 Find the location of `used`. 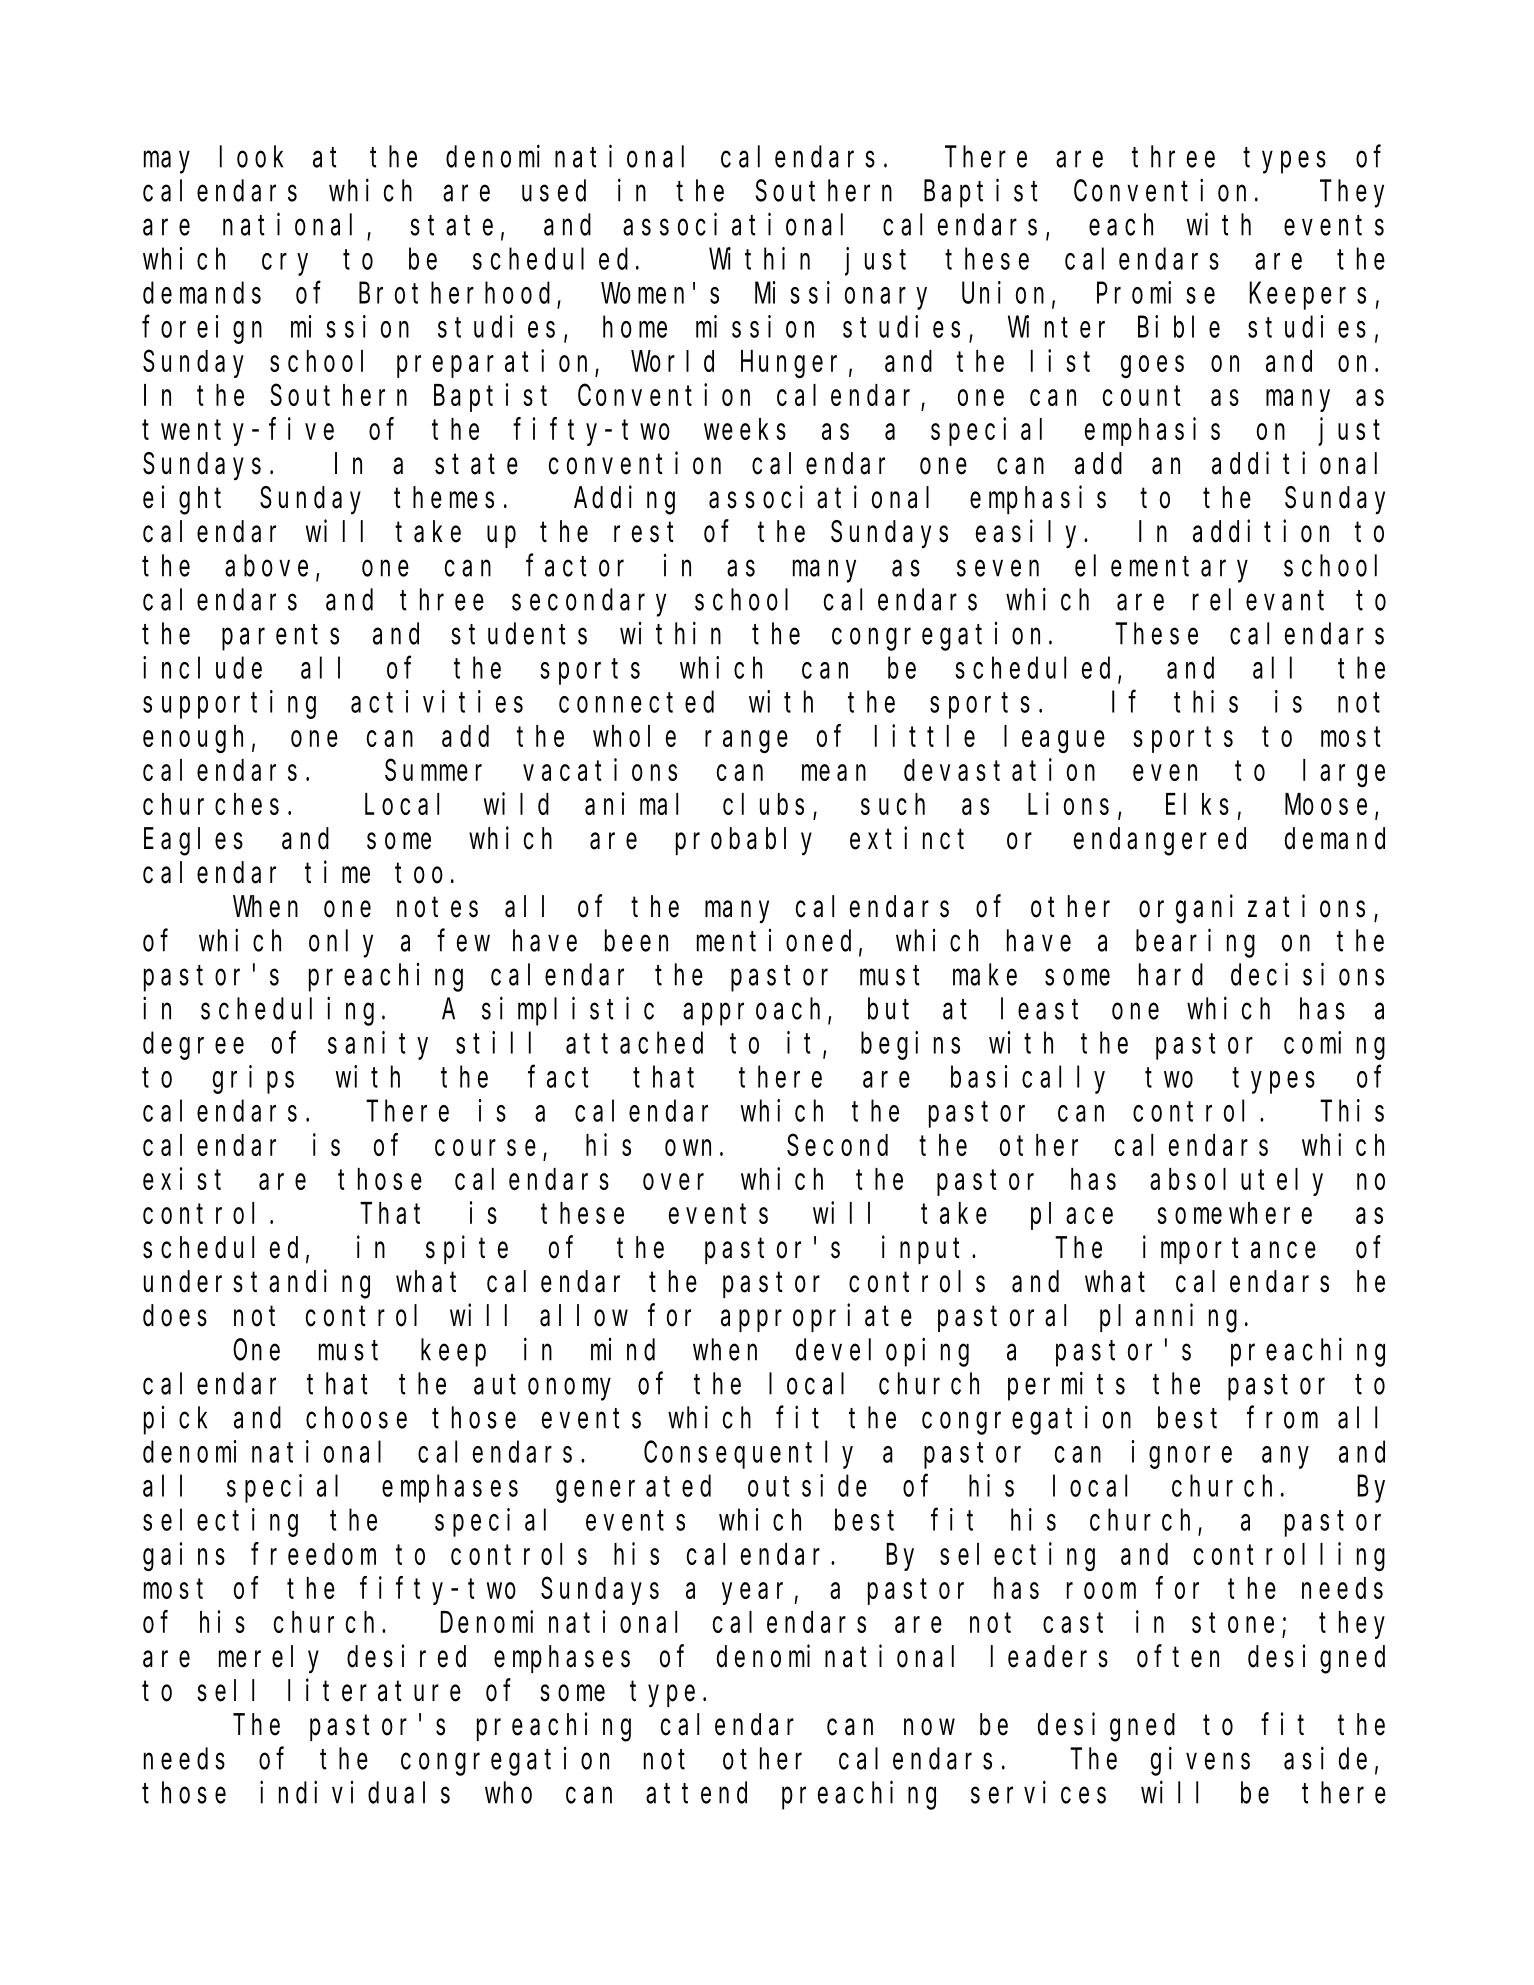

used is located at coordinates (554, 191).
